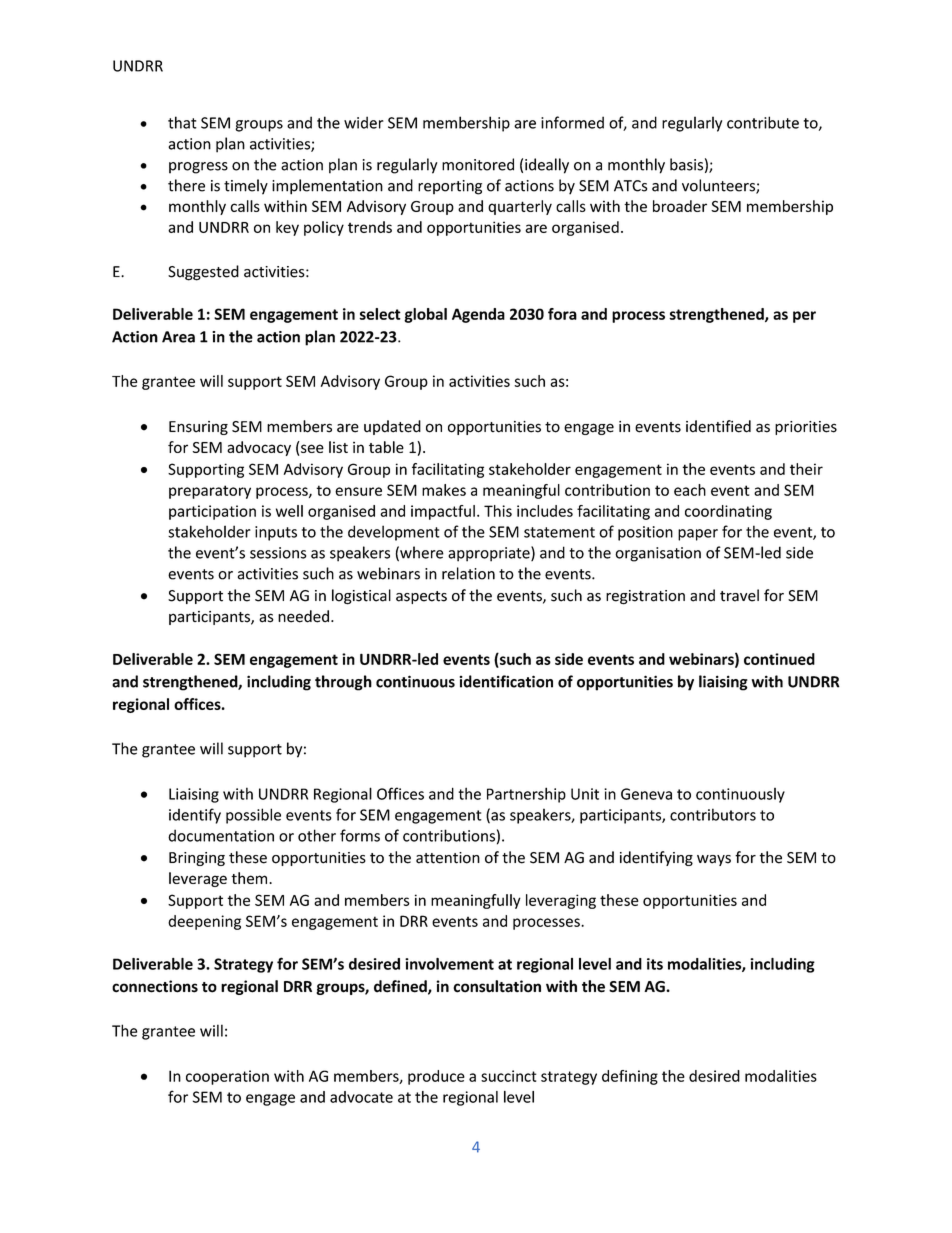 The image size is (952, 1233). I want to click on relation, so click(468, 573).
